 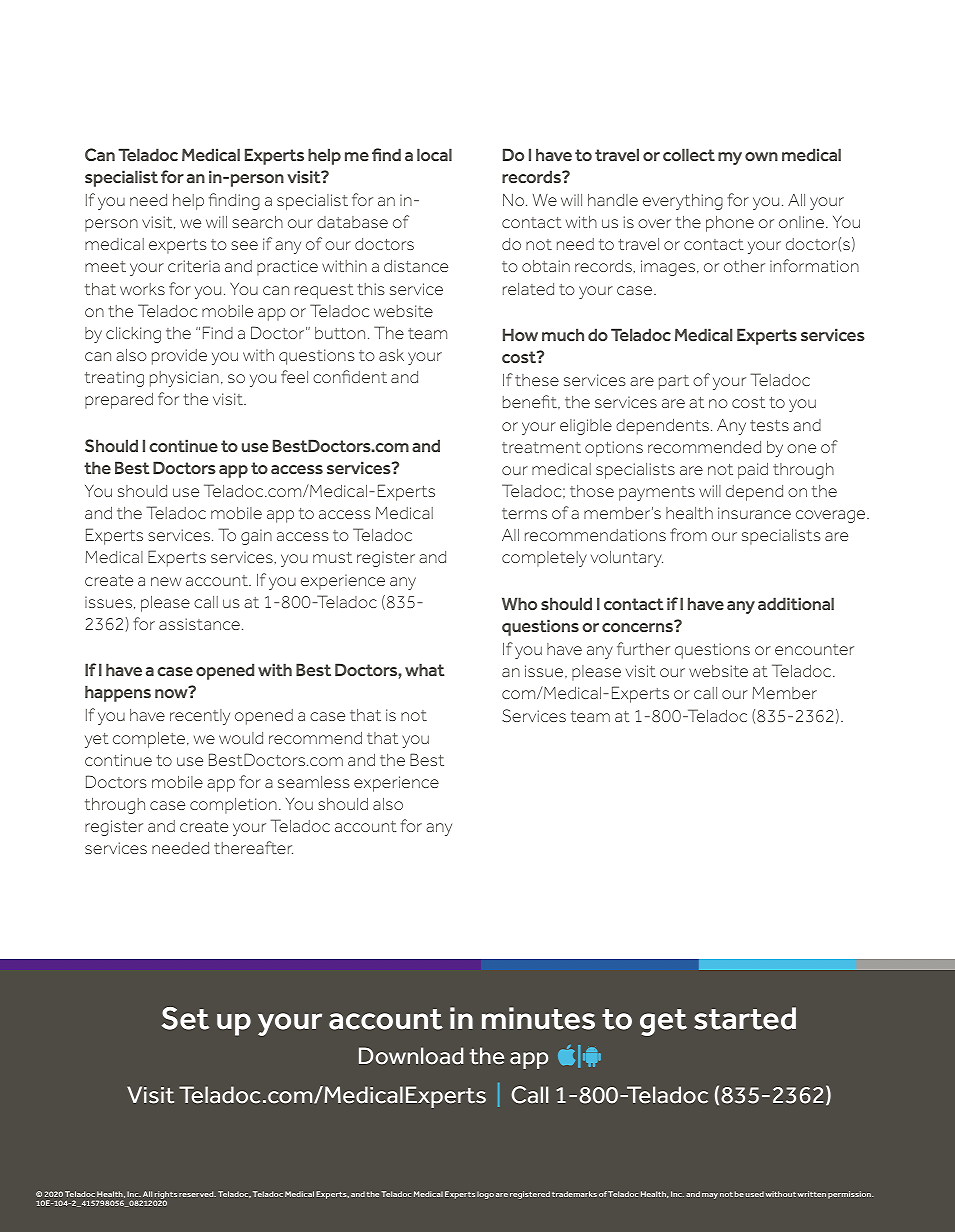 What do you see at coordinates (425, 669) in the page?
I see `what` at bounding box center [425, 669].
